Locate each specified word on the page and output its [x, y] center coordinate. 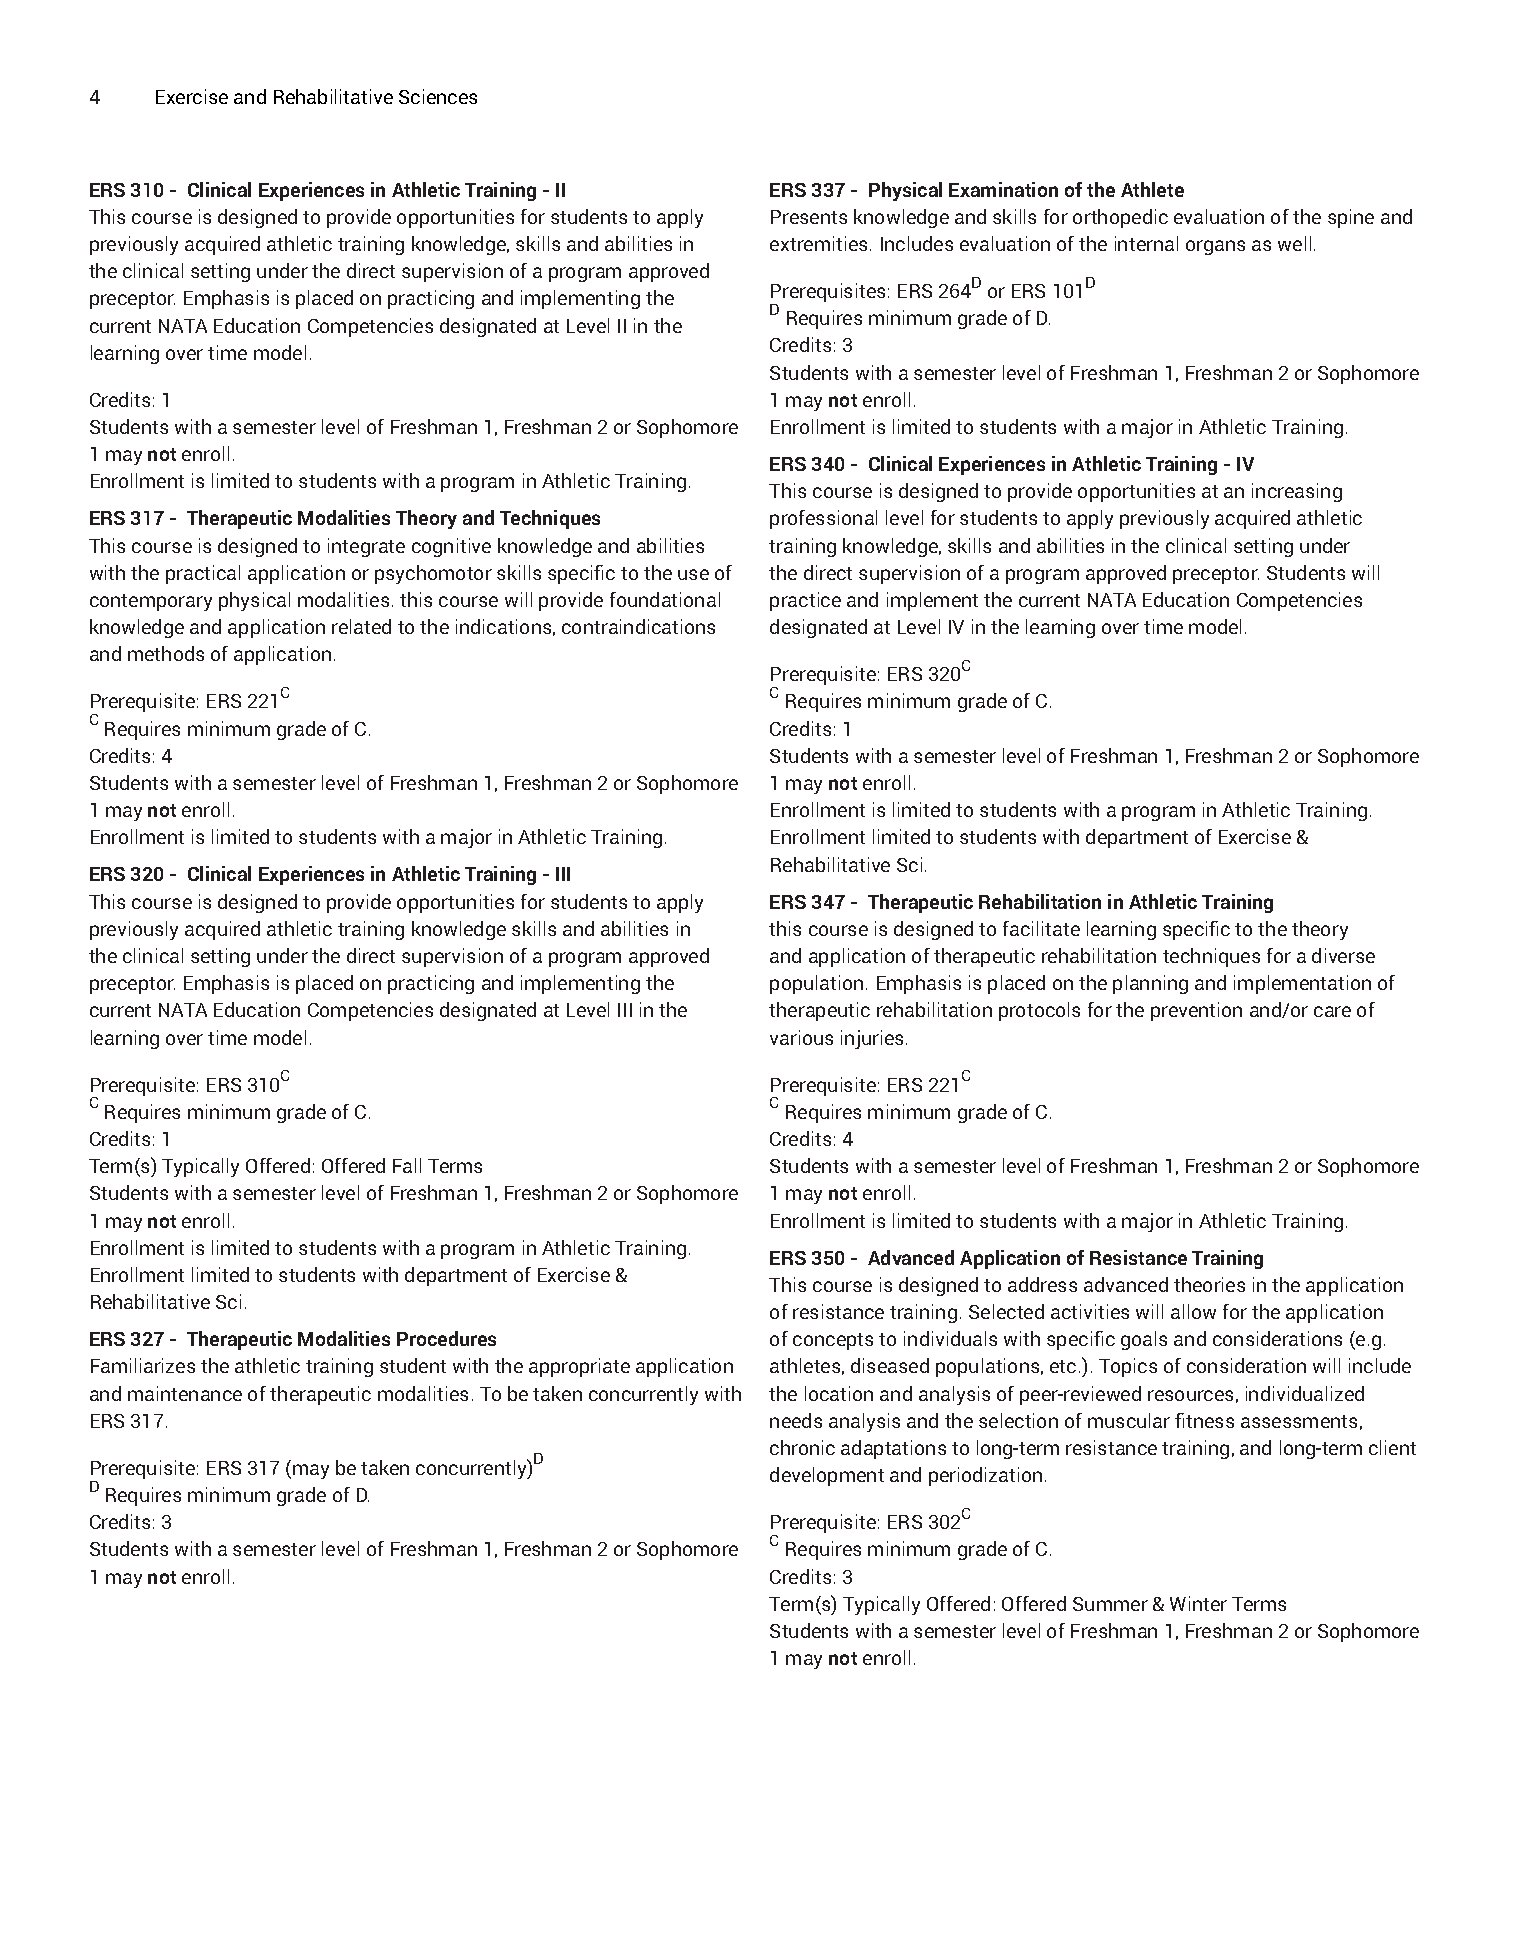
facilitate [1041, 928]
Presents [809, 217]
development [827, 1476]
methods [166, 653]
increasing [1297, 492]
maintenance [185, 1393]
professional [823, 519]
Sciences [438, 96]
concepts [833, 1341]
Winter [1198, 1603]
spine [1351, 218]
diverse [1343, 955]
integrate [366, 547]
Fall [407, 1165]
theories [1209, 1284]
